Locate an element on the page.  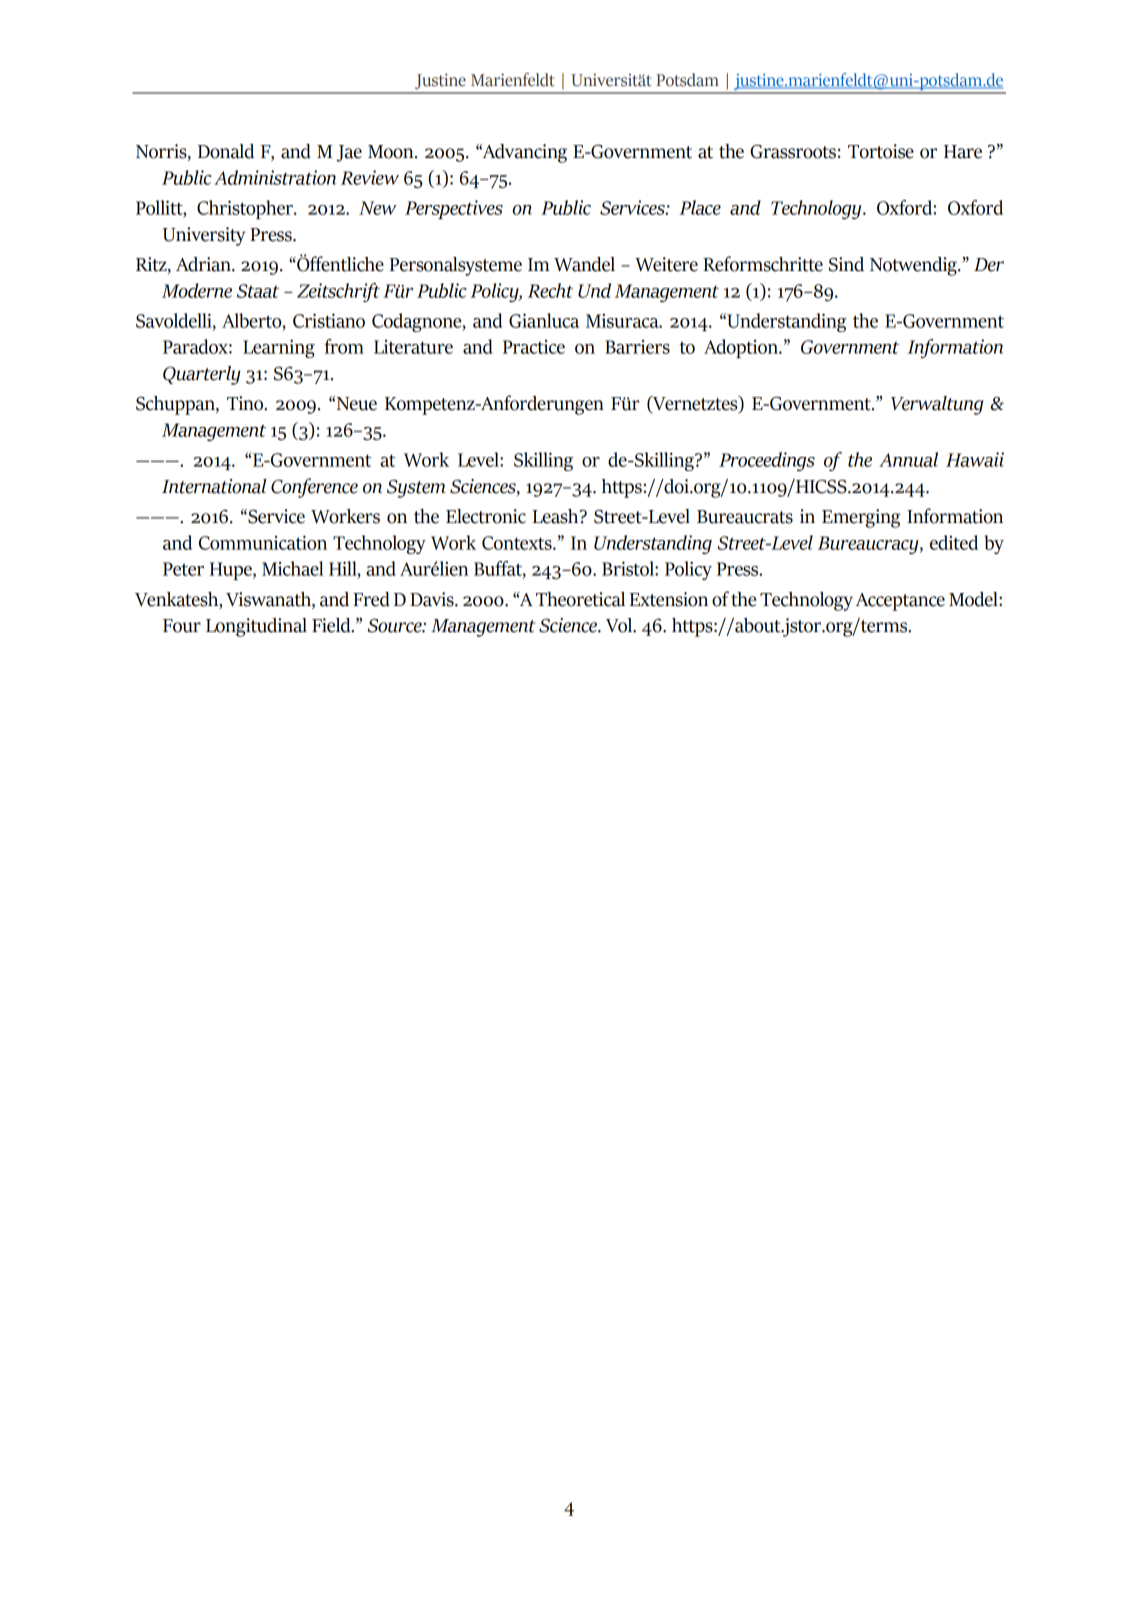
Theoretical is located at coordinates (580, 599).
